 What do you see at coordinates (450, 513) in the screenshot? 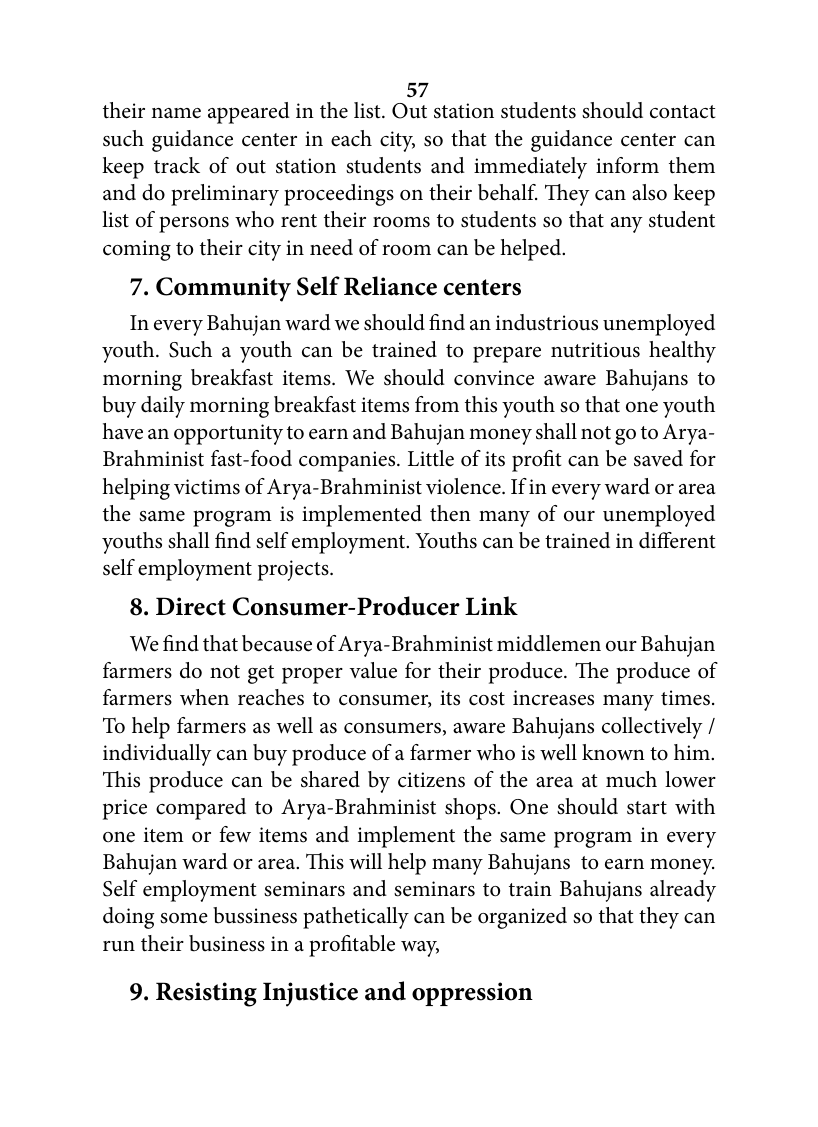
I see `then` at bounding box center [450, 513].
